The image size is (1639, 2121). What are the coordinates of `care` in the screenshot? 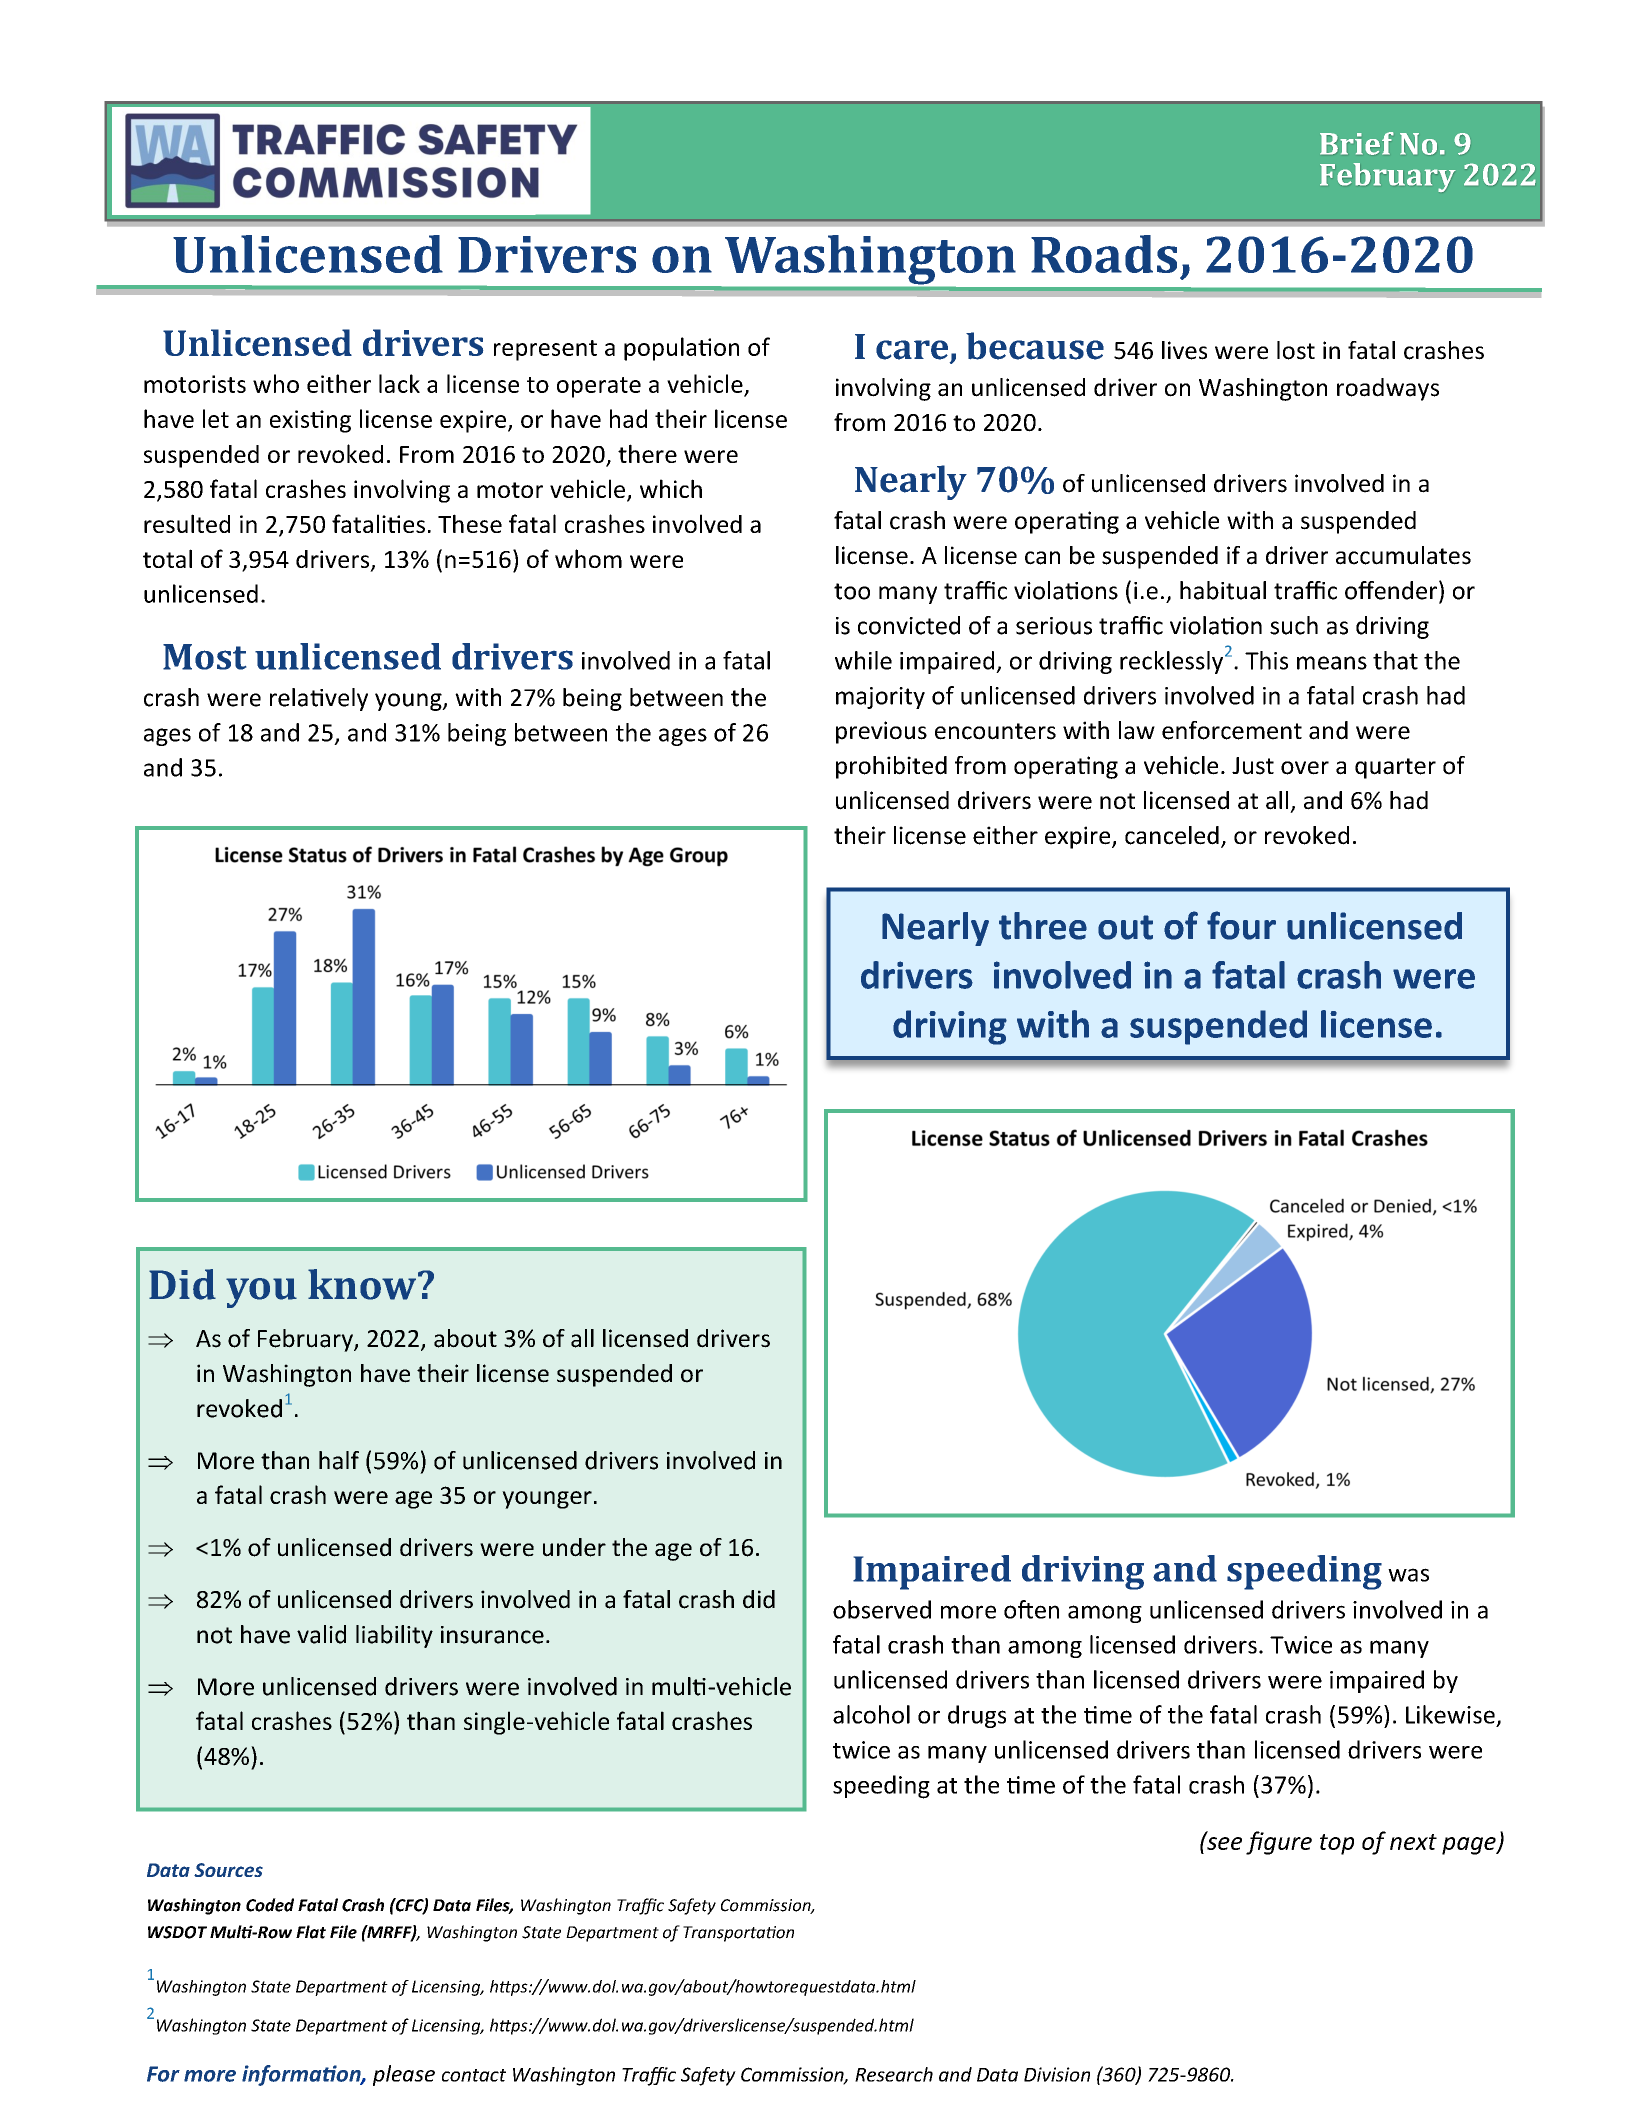 It's located at (912, 350).
